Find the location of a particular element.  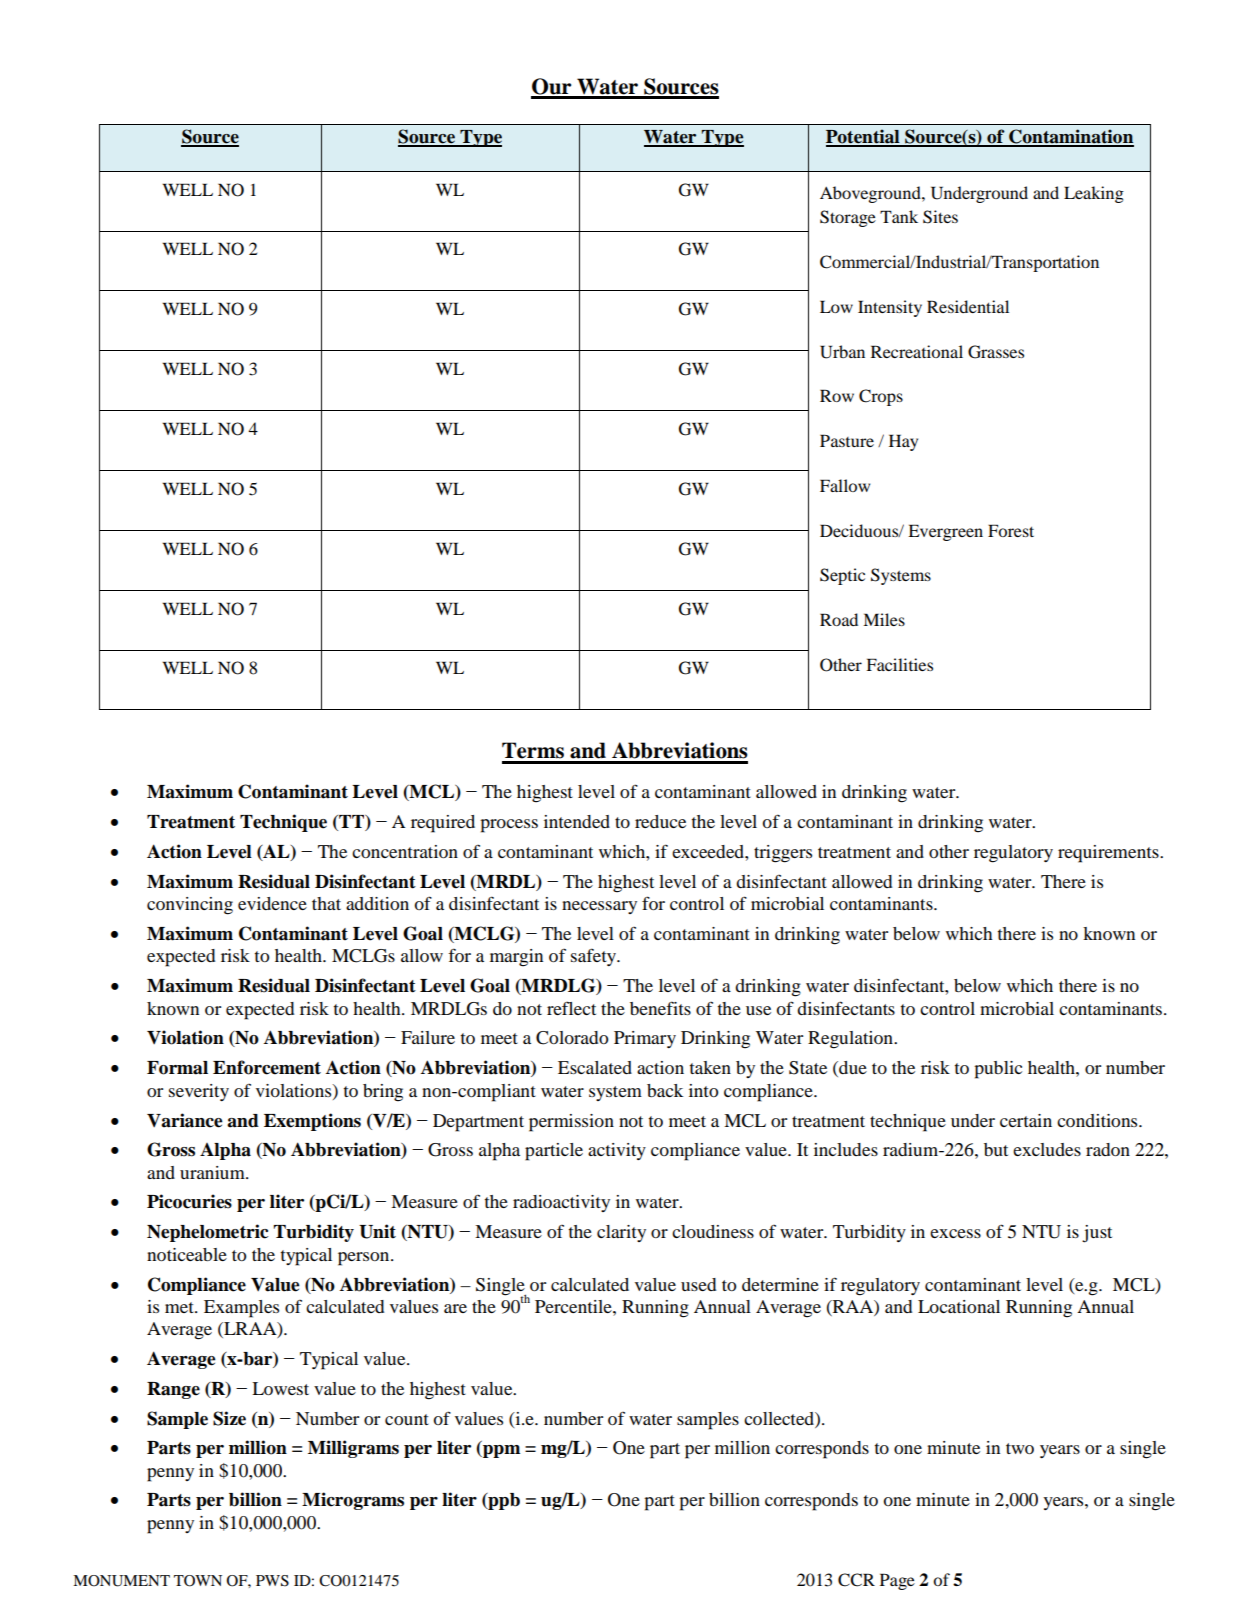

evidence is located at coordinates (272, 903).
